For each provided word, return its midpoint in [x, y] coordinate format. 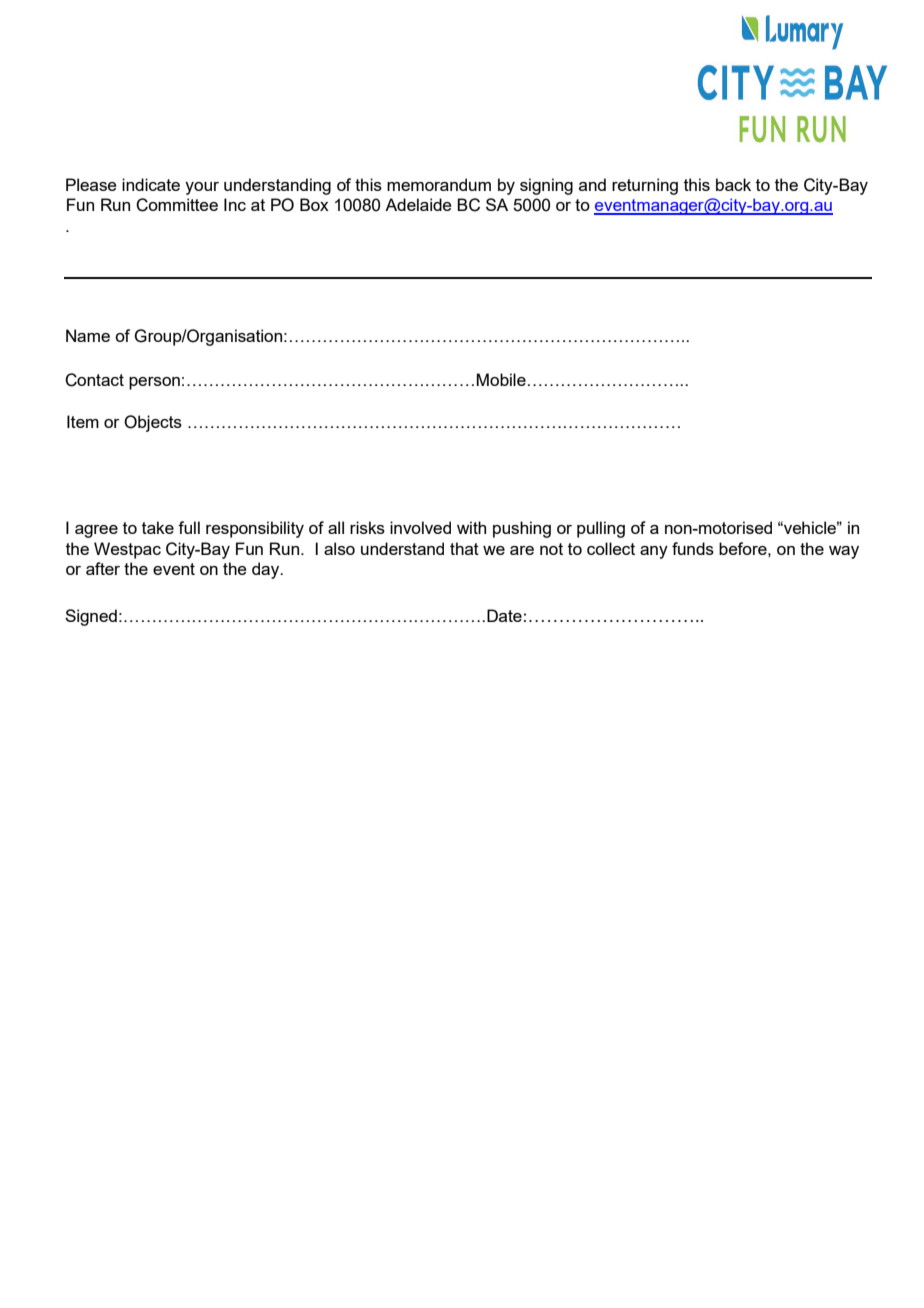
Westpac [127, 550]
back [733, 184]
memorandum [439, 184]
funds [693, 548]
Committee [177, 205]
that [464, 548]
